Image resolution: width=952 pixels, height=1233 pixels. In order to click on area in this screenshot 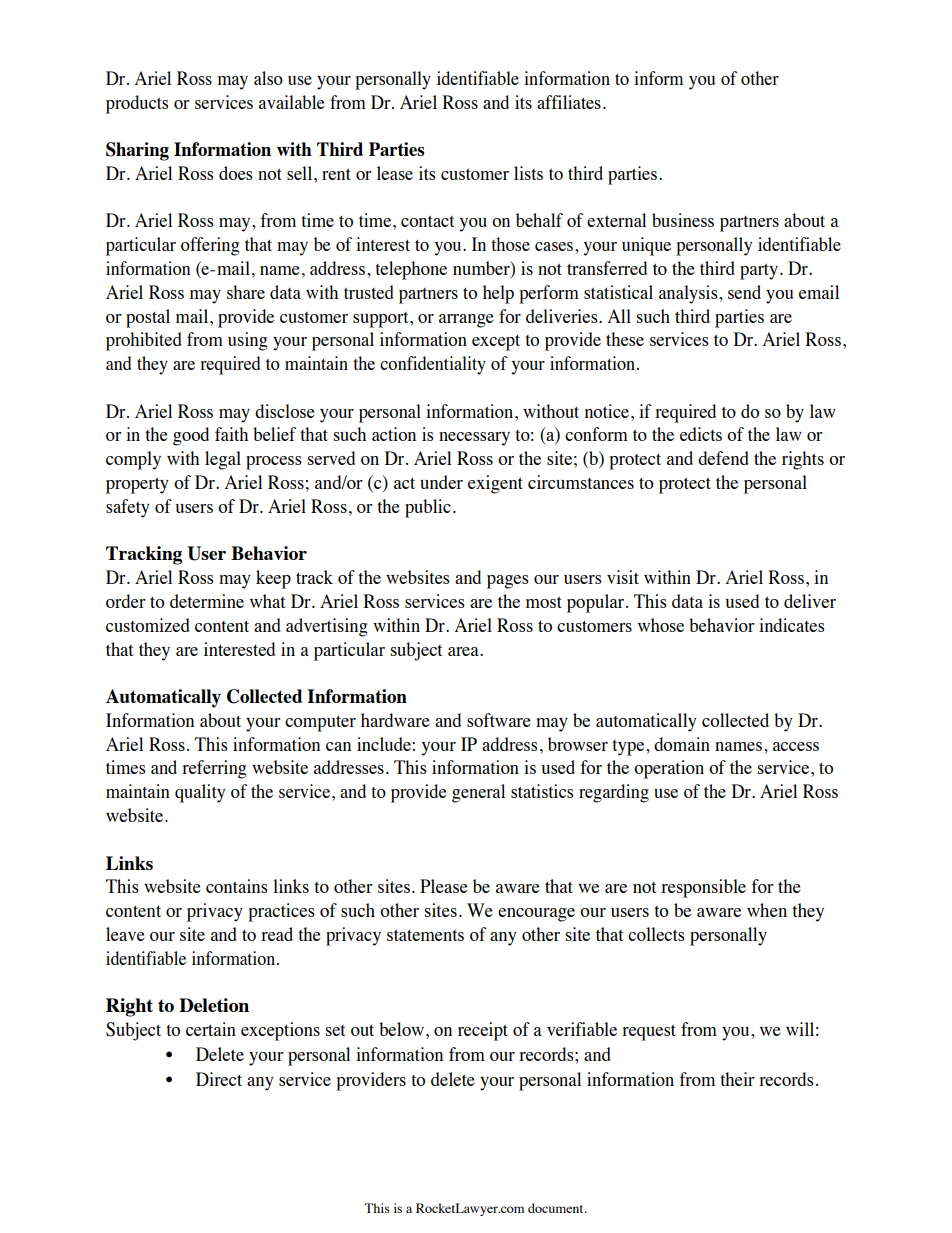, I will do `click(464, 651)`.
